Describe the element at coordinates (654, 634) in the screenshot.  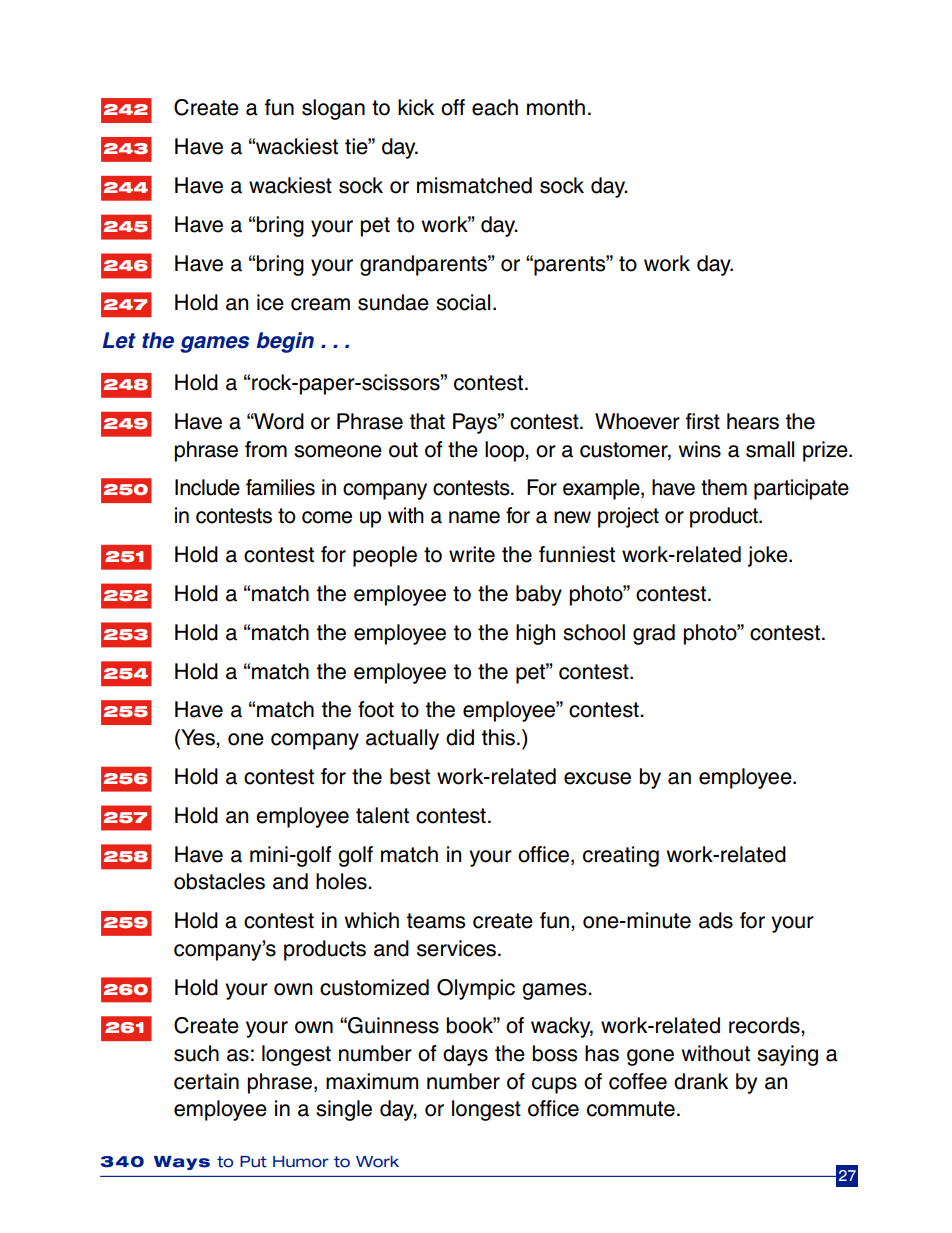
I see `grad` at that location.
